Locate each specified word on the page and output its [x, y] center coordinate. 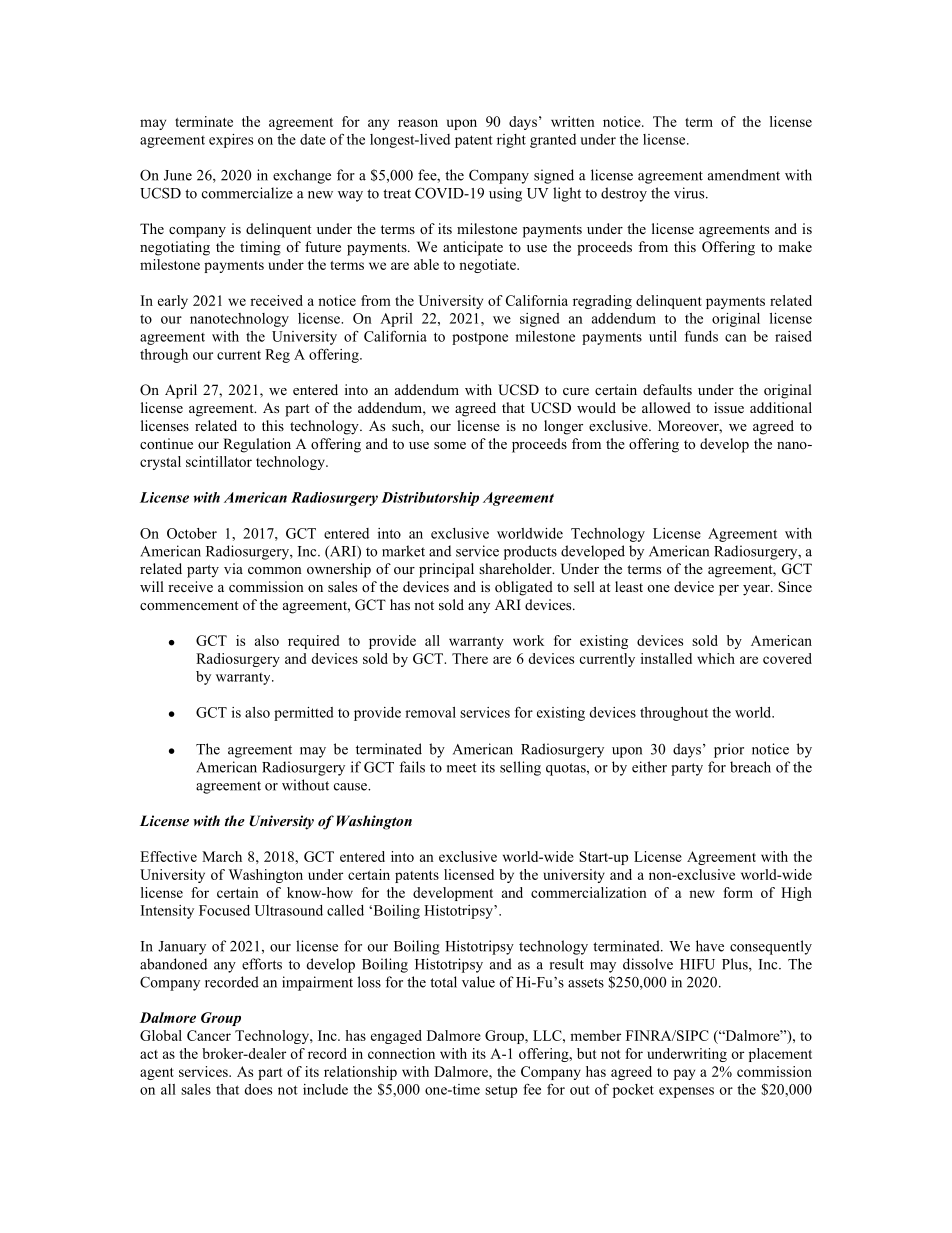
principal [446, 570]
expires [231, 141]
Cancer [209, 1035]
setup [501, 1092]
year [757, 590]
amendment [744, 175]
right [511, 141]
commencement [189, 605]
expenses [686, 1092]
